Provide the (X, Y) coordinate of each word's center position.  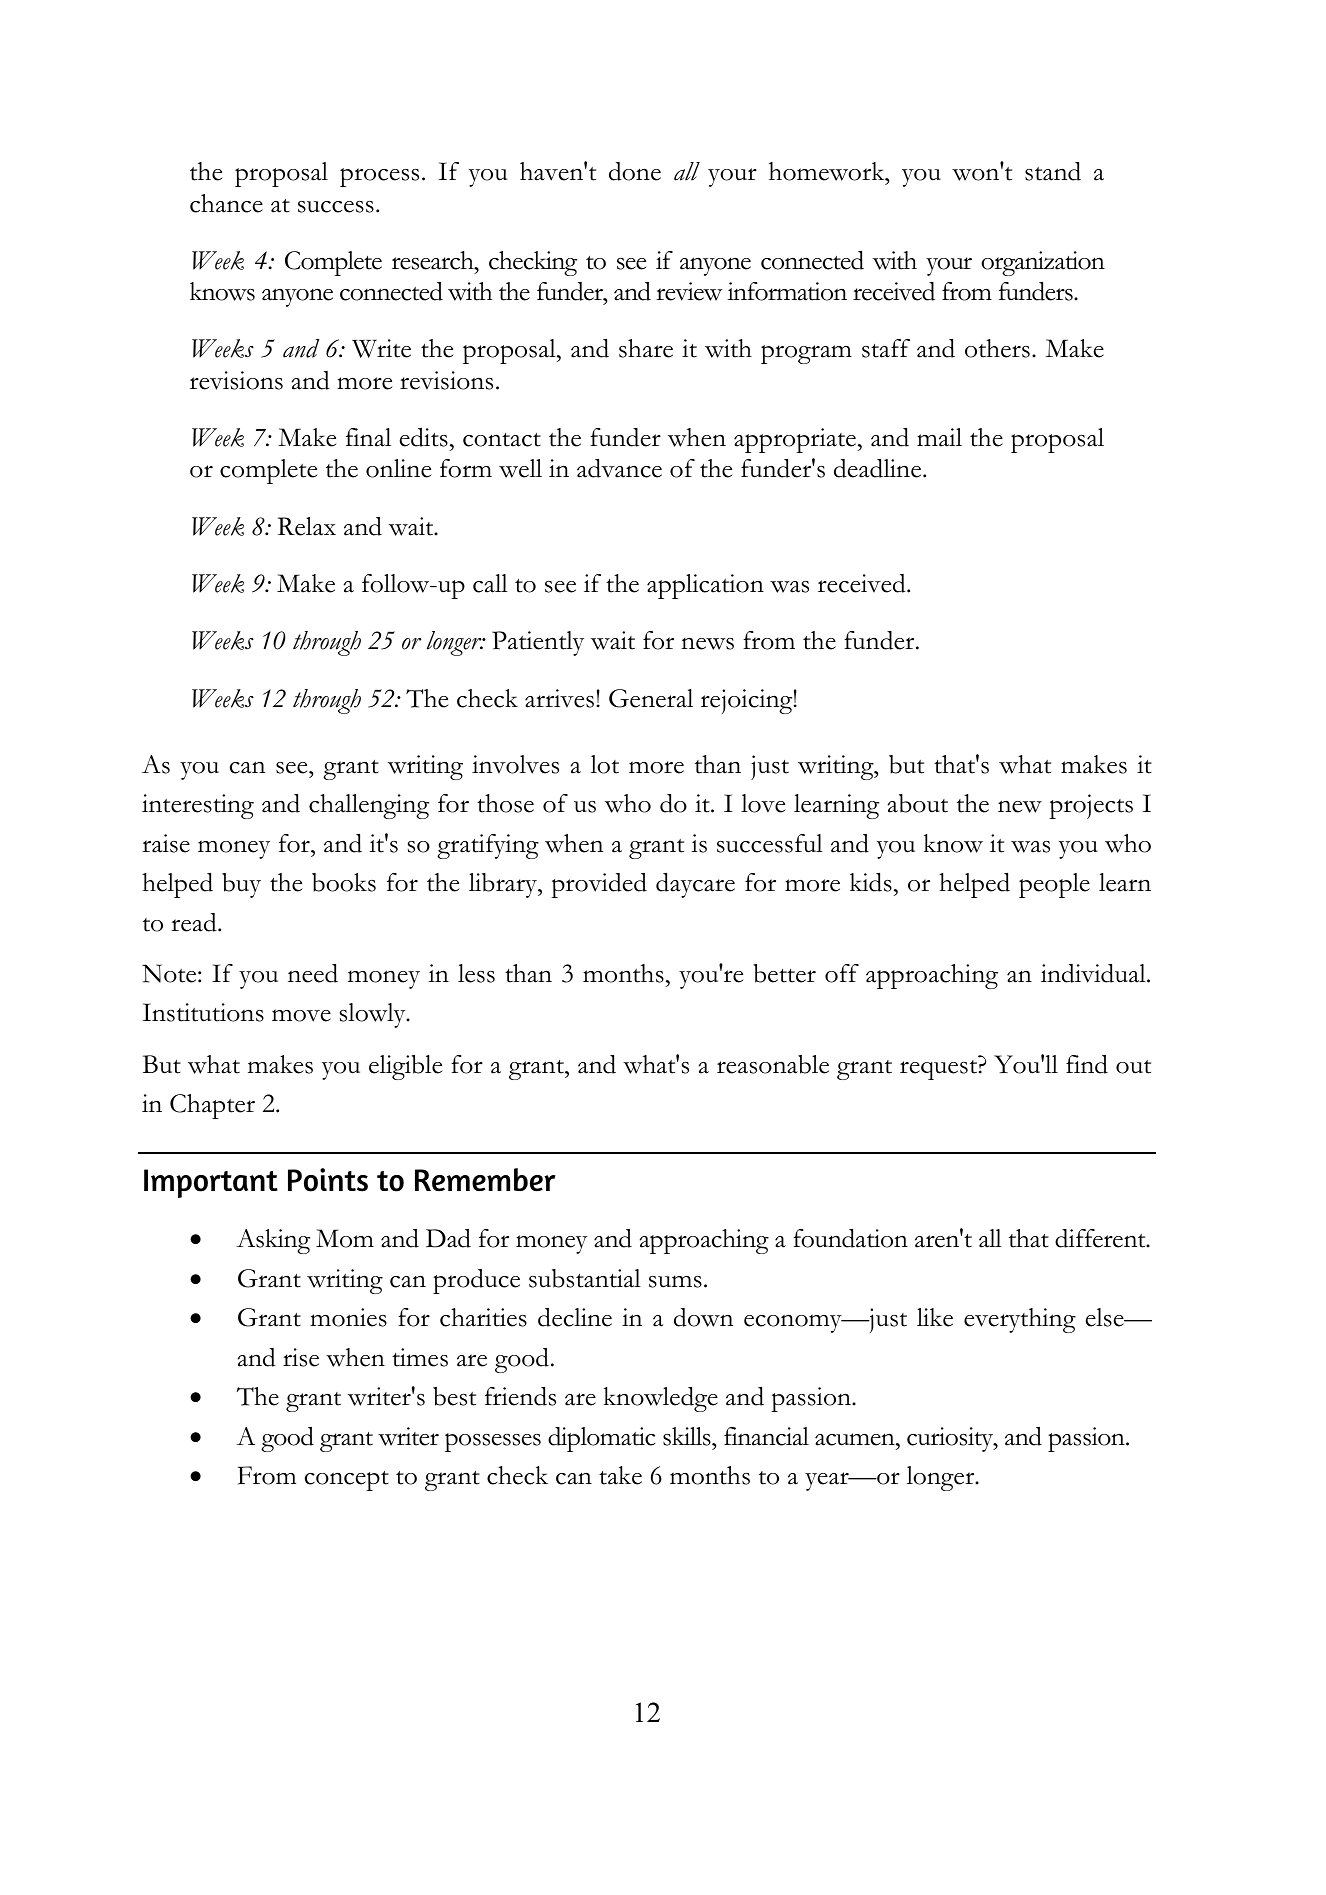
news (707, 643)
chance (226, 203)
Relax (307, 526)
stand (1053, 171)
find (1087, 1064)
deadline (879, 468)
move (301, 1015)
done (635, 171)
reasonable (773, 1064)
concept (347, 1481)
